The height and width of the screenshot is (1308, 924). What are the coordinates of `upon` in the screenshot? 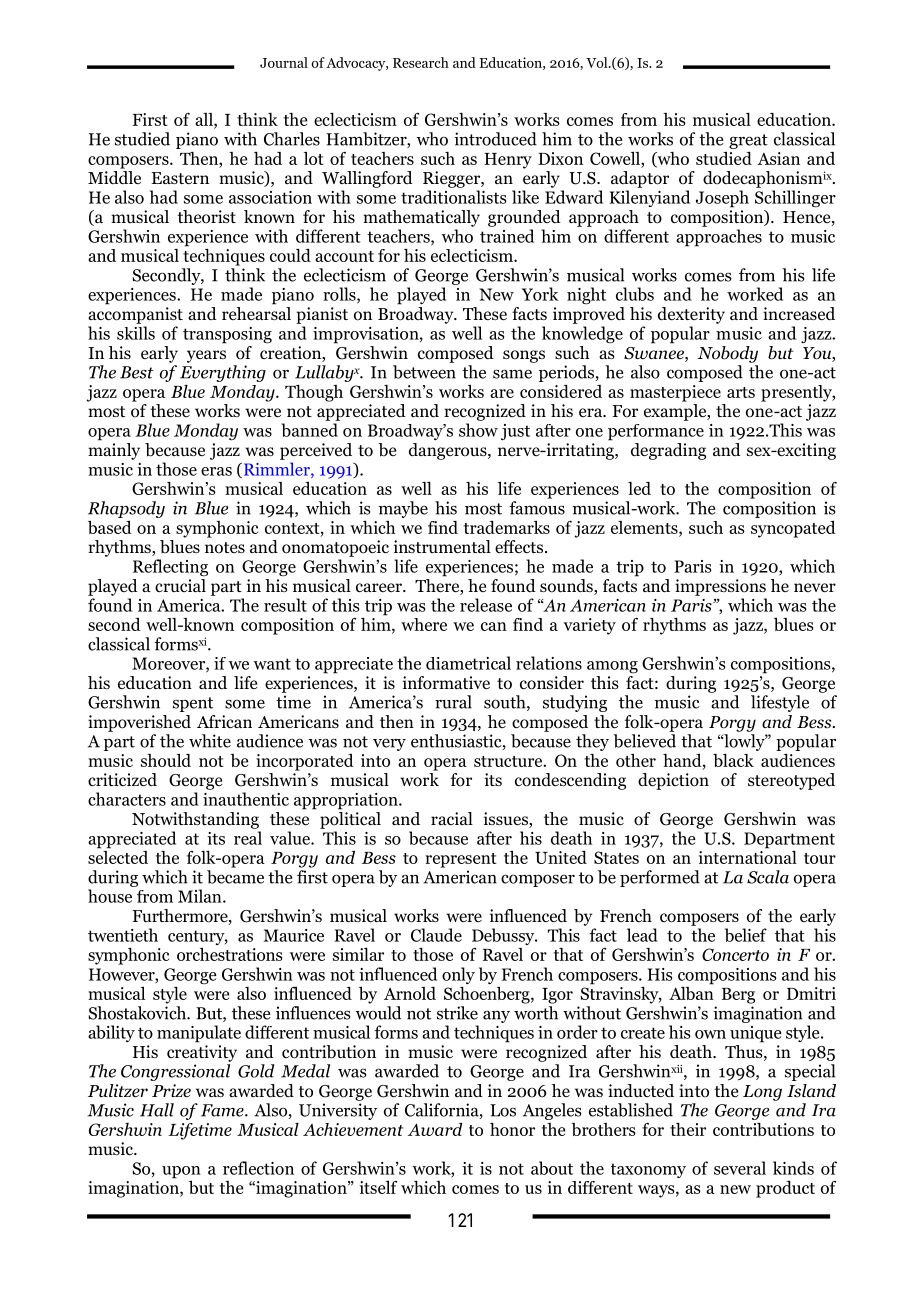 It's located at (181, 1172).
